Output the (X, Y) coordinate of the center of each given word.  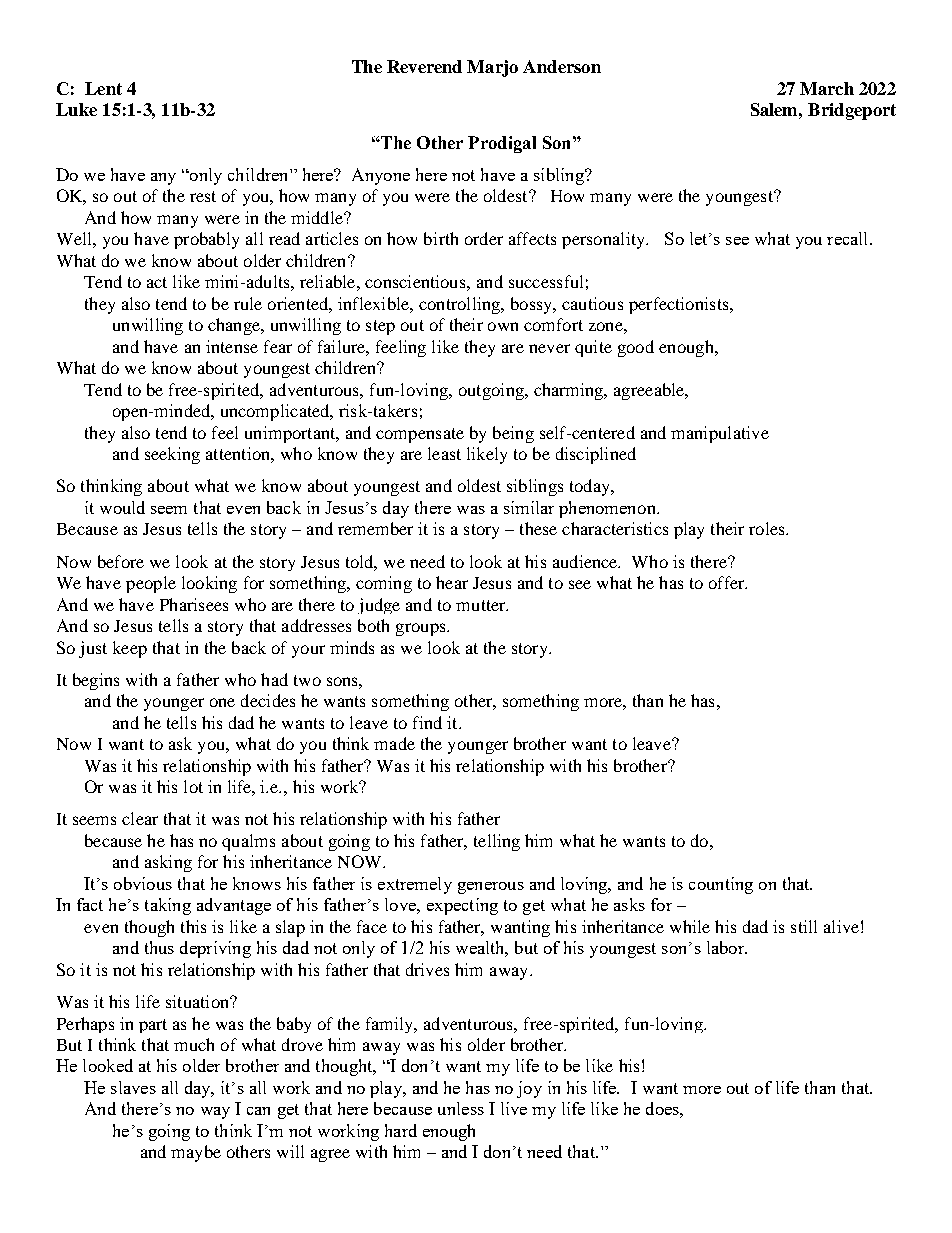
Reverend (424, 66)
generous (491, 888)
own (503, 326)
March (827, 88)
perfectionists (680, 305)
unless (461, 1108)
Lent (103, 88)
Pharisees (194, 604)
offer (728, 582)
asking (168, 863)
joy (529, 1089)
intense (232, 346)
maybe (196, 1153)
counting (721, 885)
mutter (482, 605)
